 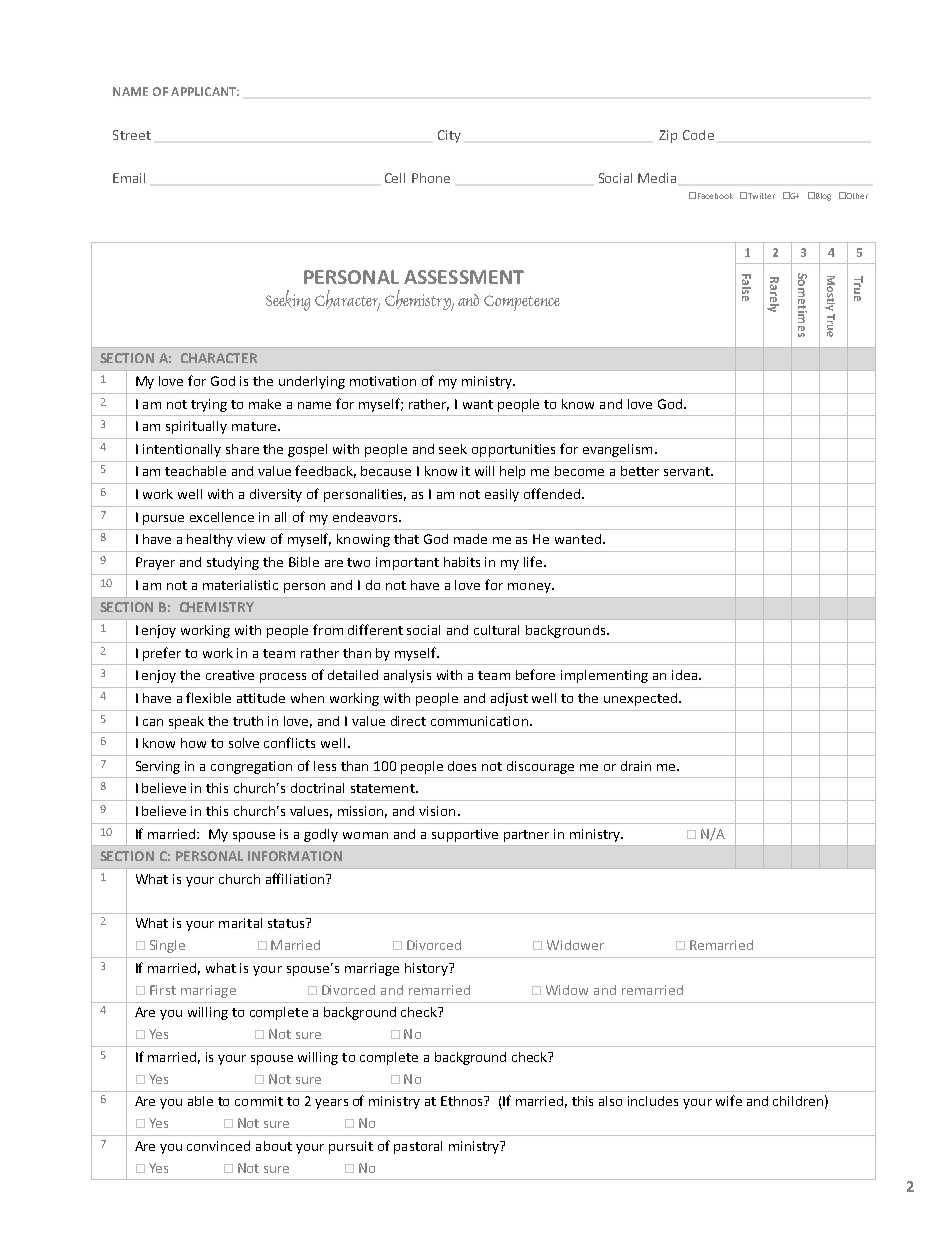 What do you see at coordinates (386, 471) in the screenshot?
I see `because` at bounding box center [386, 471].
